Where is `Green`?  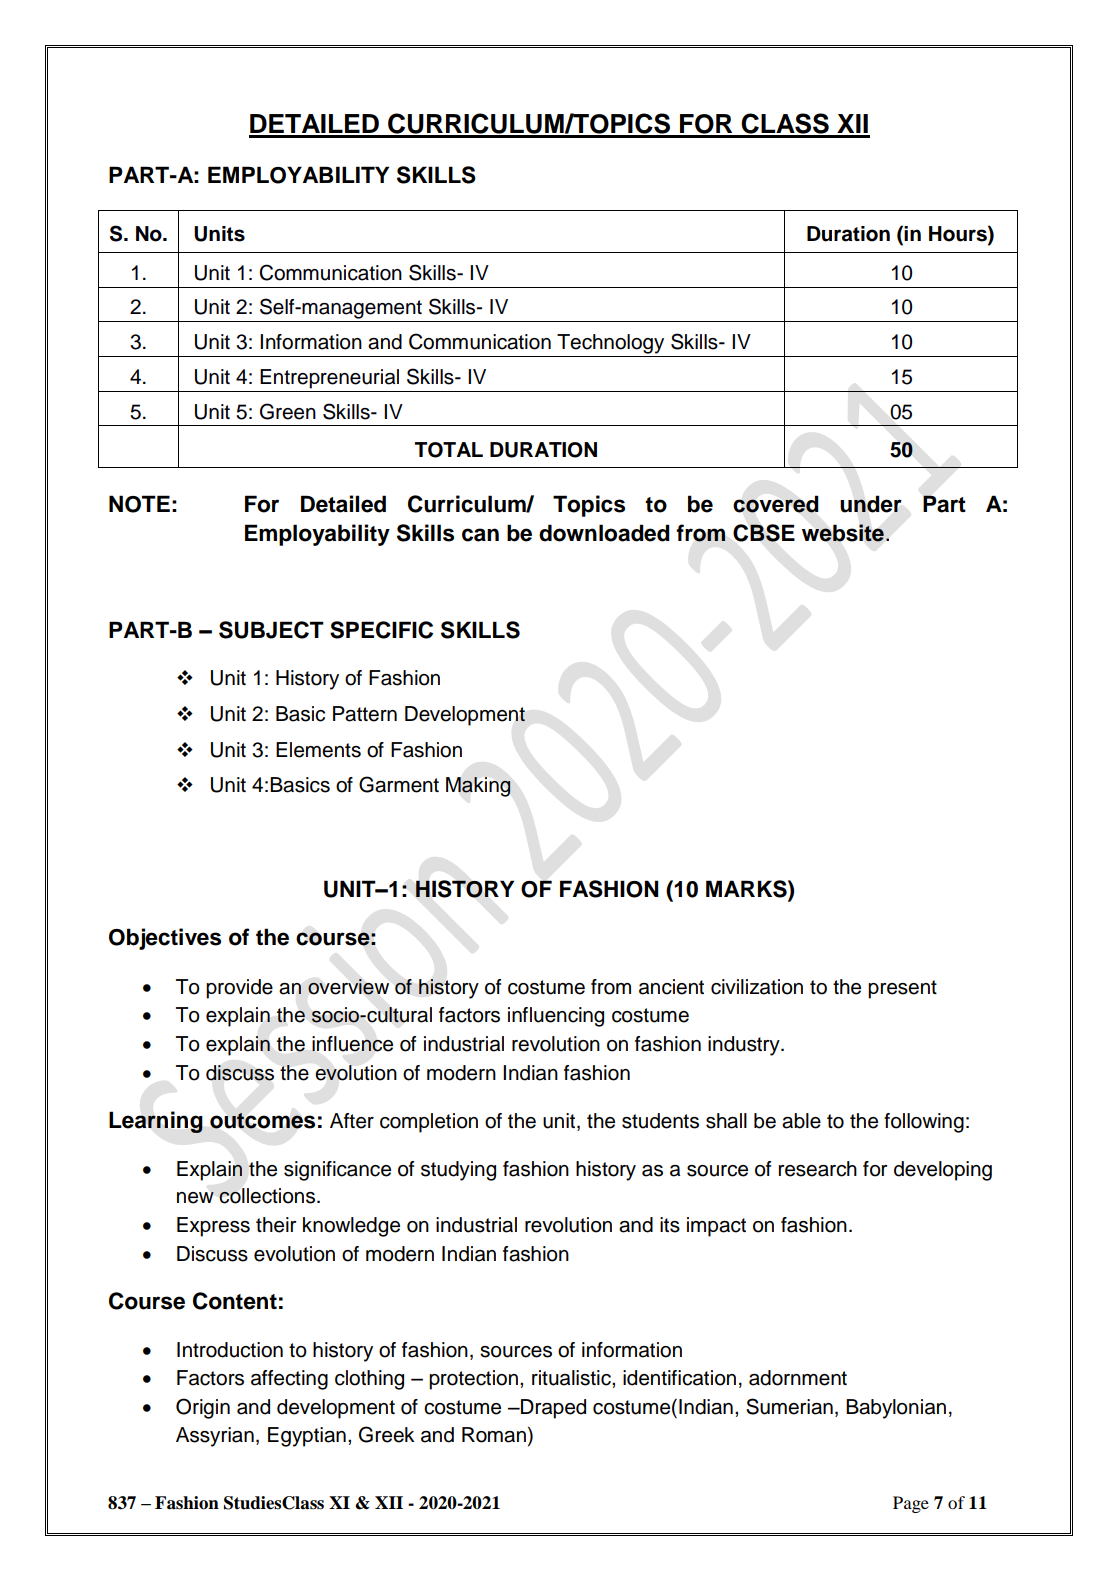 Green is located at coordinates (288, 411).
